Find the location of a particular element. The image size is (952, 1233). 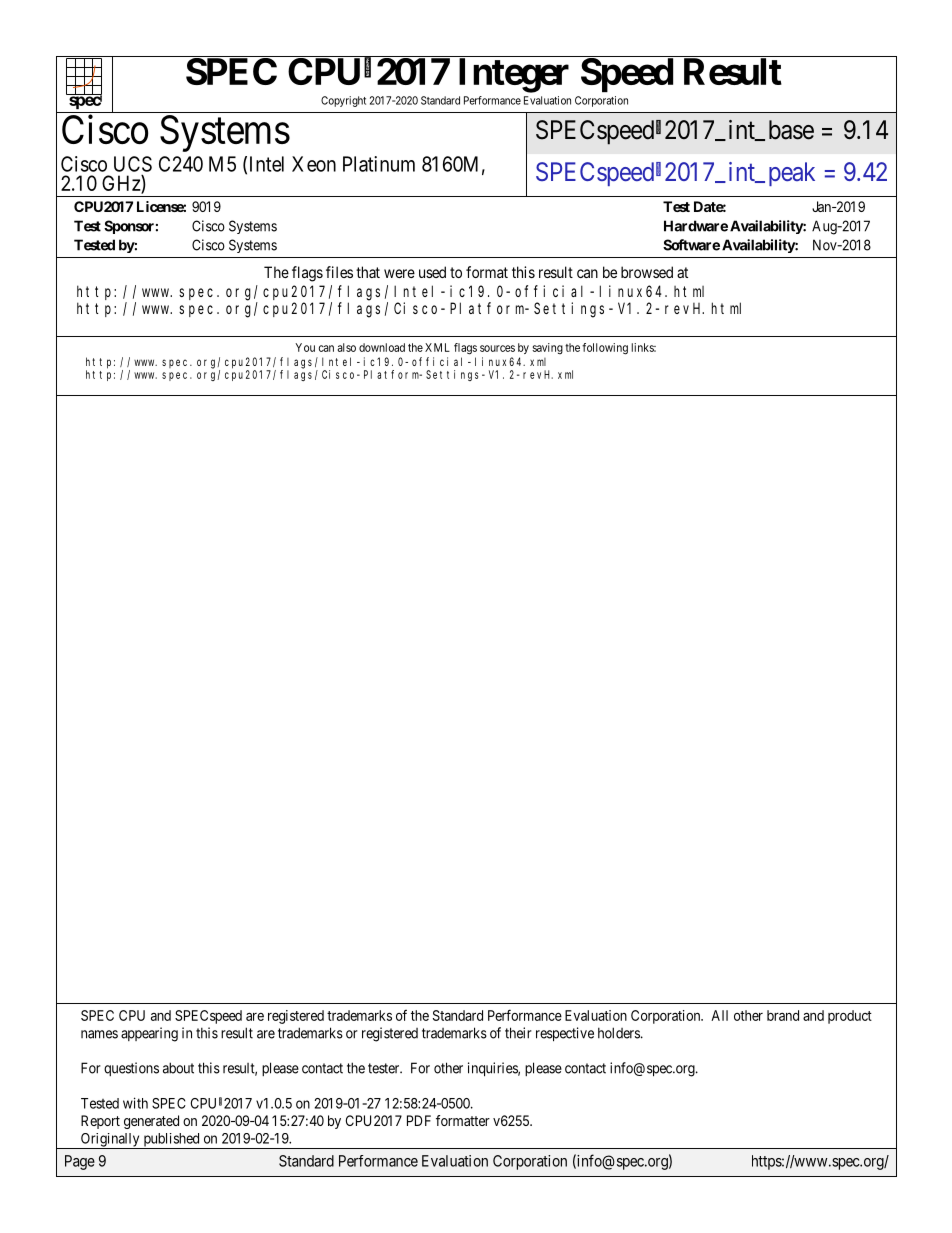

Hardware is located at coordinates (696, 226).
